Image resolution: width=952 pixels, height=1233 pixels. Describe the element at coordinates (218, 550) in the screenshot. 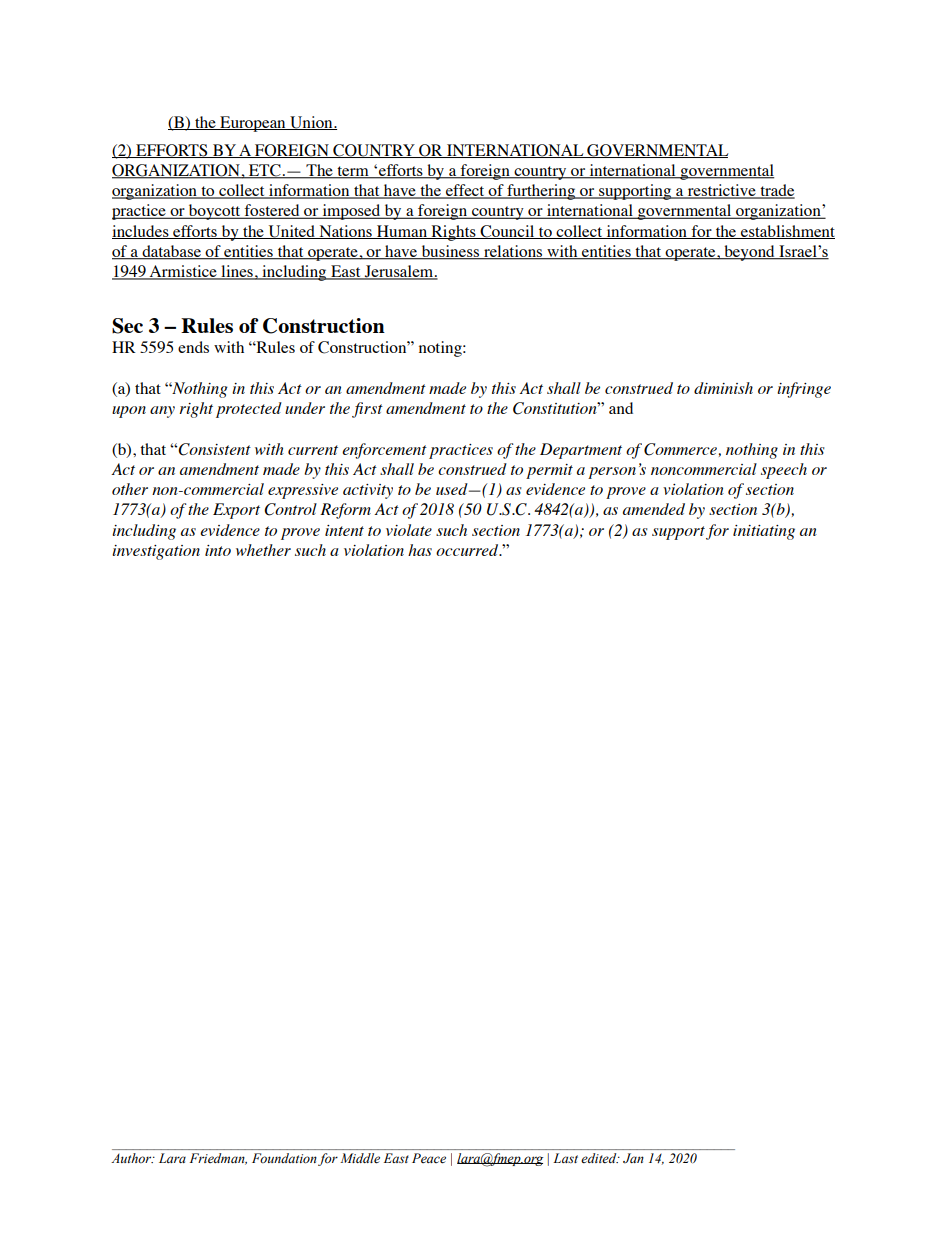

I see `into` at that location.
